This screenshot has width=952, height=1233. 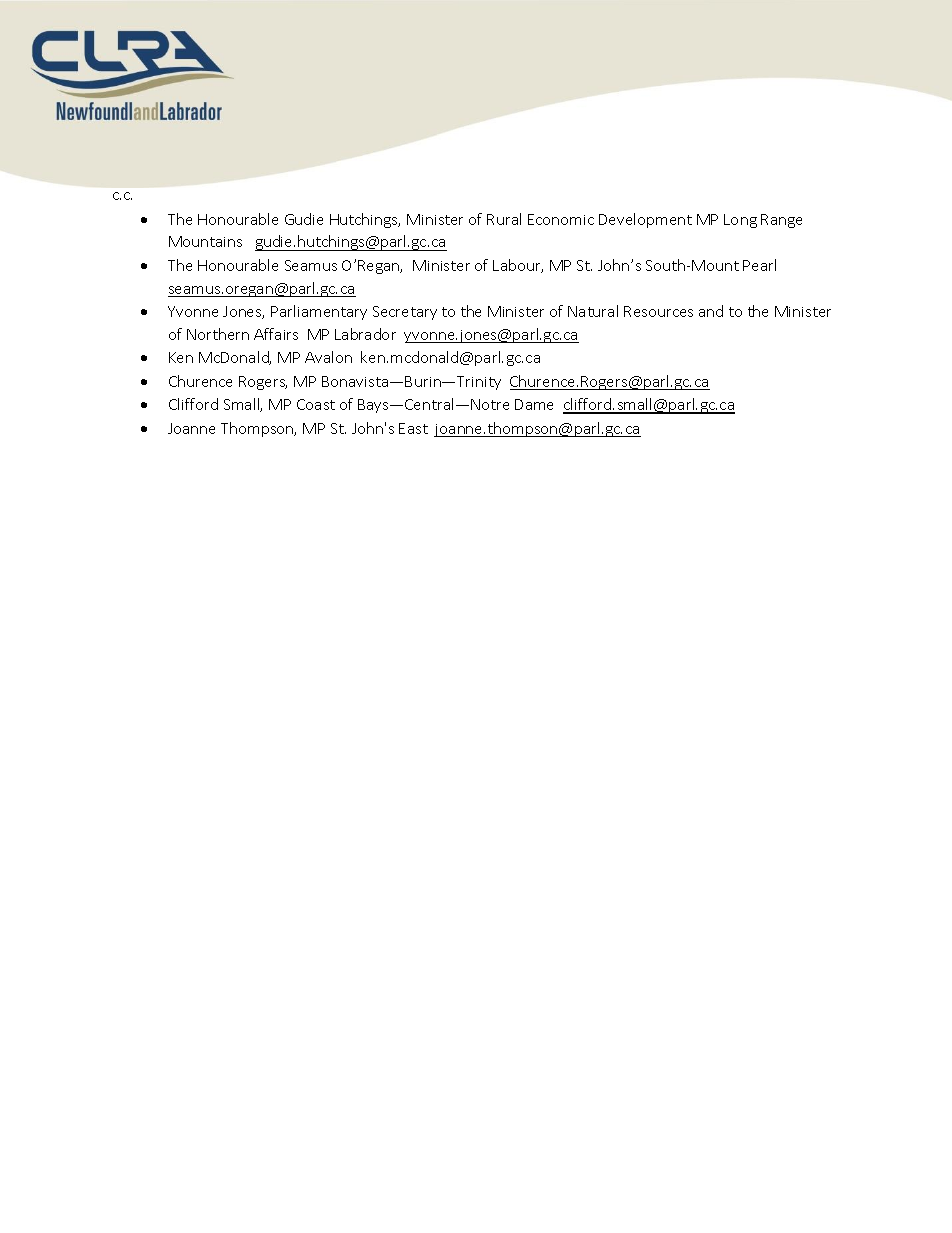 What do you see at coordinates (316, 404) in the screenshot?
I see `Coast` at bounding box center [316, 404].
